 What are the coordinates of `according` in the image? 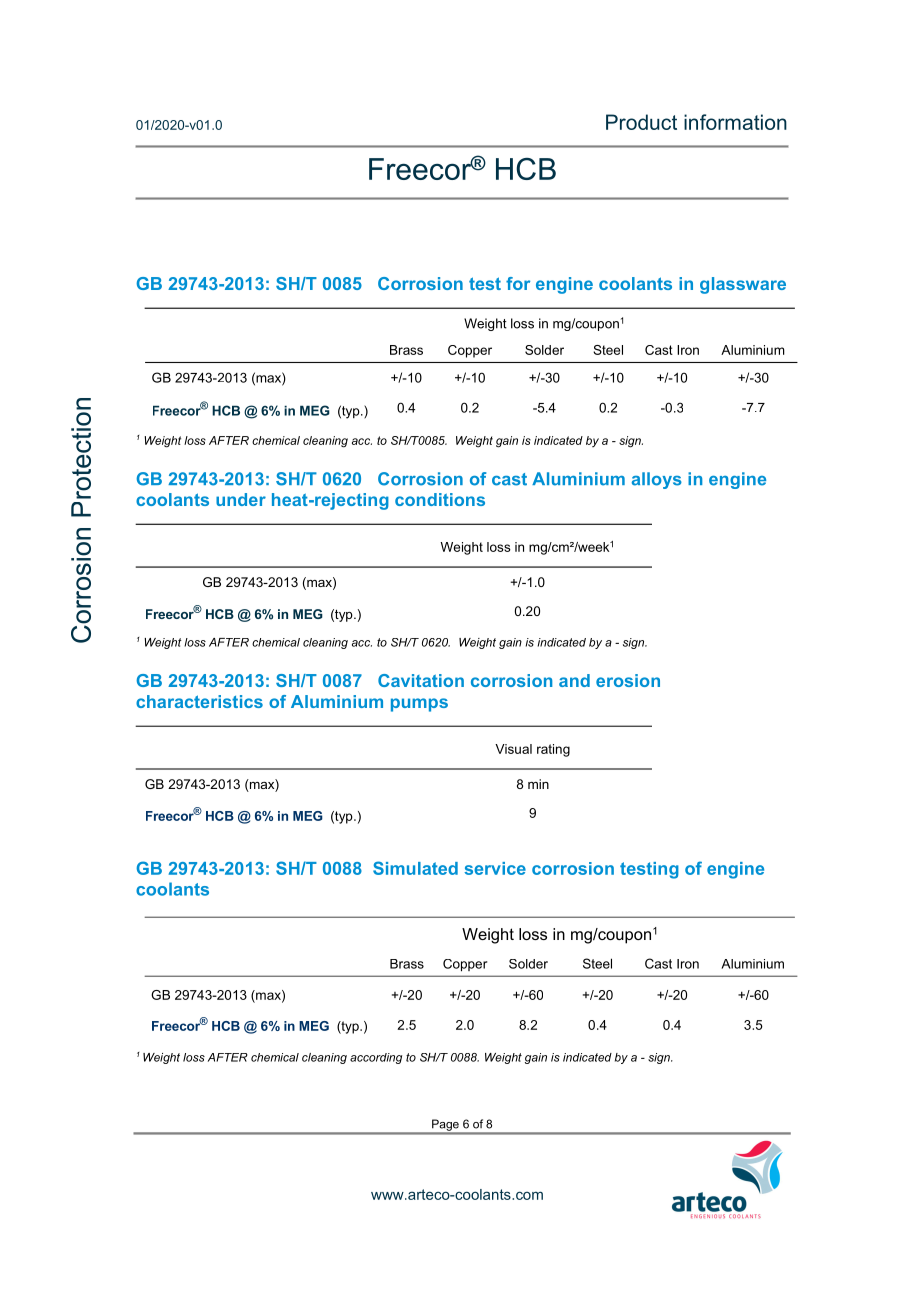 It's located at (376, 1058).
